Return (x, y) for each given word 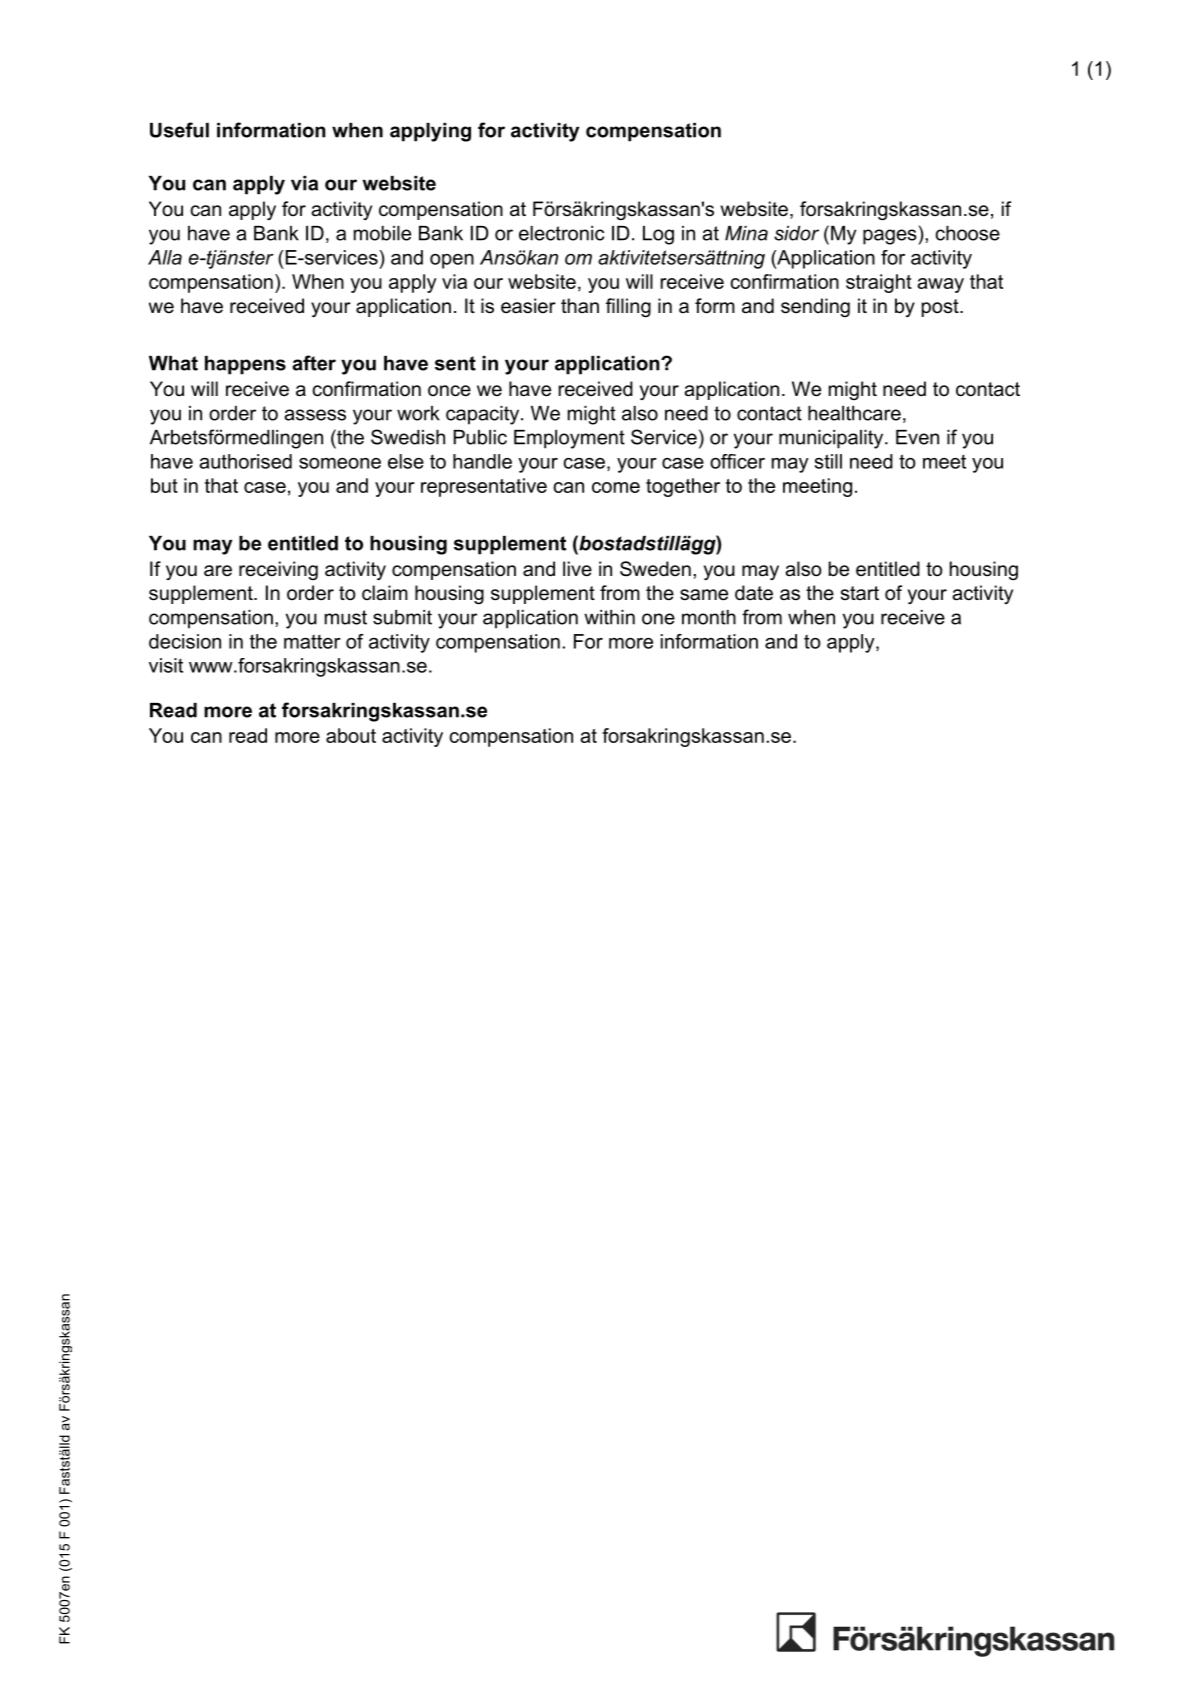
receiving (278, 570)
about (351, 735)
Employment (569, 439)
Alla (165, 257)
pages (891, 237)
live (577, 569)
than (580, 306)
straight (879, 283)
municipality (832, 439)
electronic (561, 233)
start (860, 593)
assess (315, 415)
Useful (179, 130)
